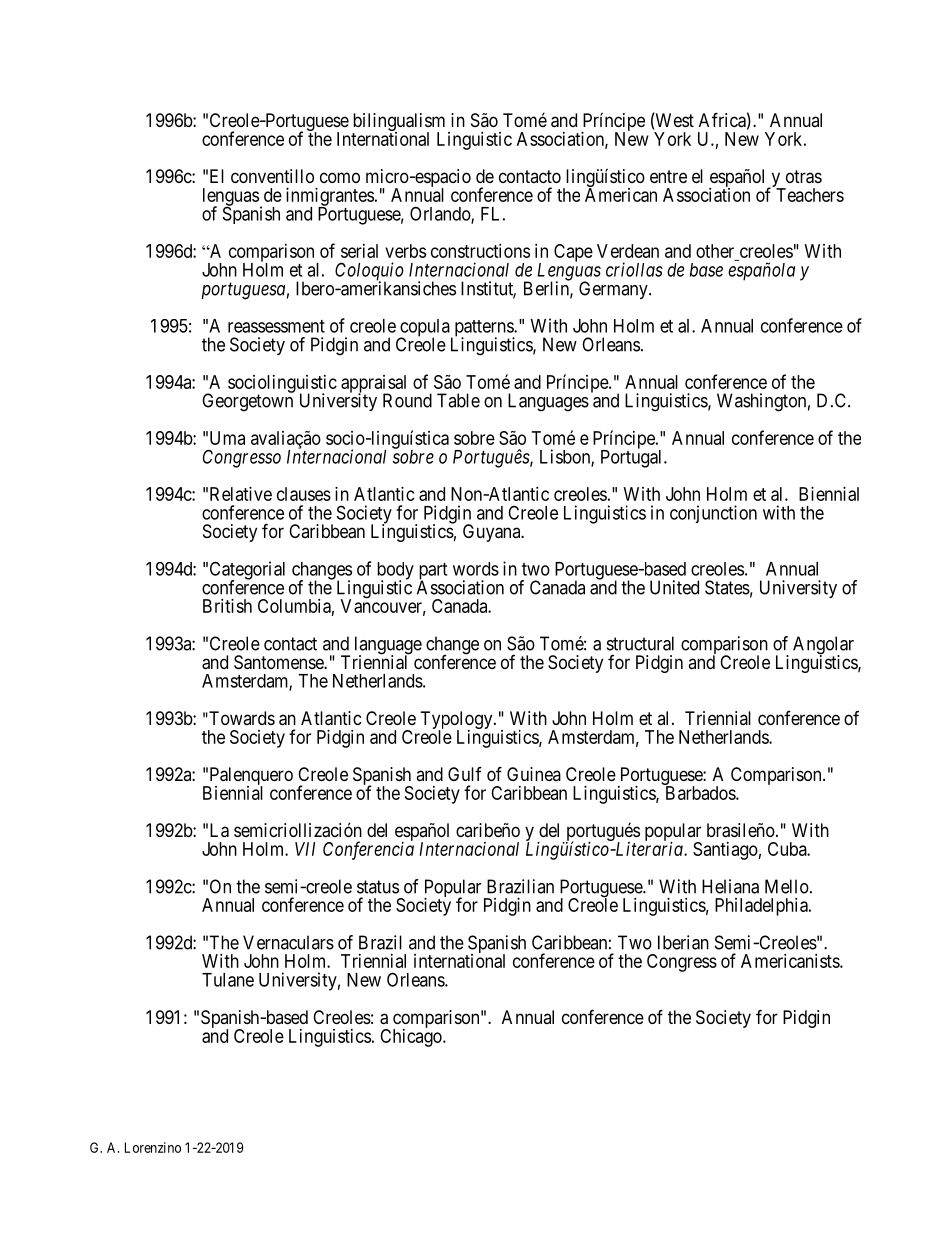 The image size is (952, 1233). Describe the element at coordinates (340, 177) in the screenshot. I see `como` at that location.
